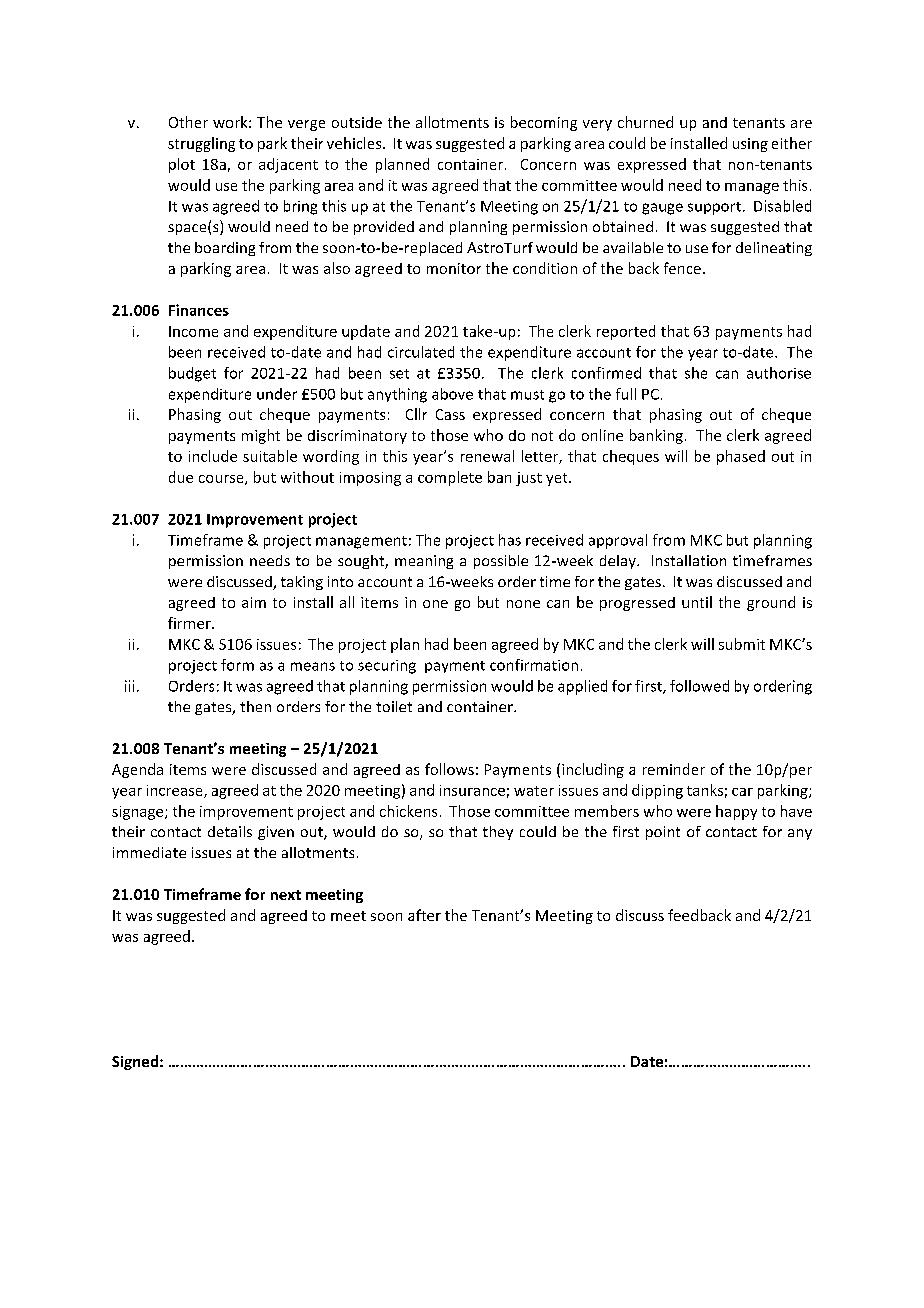 This screenshot has width=924, height=1308. Describe the element at coordinates (181, 477) in the screenshot. I see `due` at that location.
